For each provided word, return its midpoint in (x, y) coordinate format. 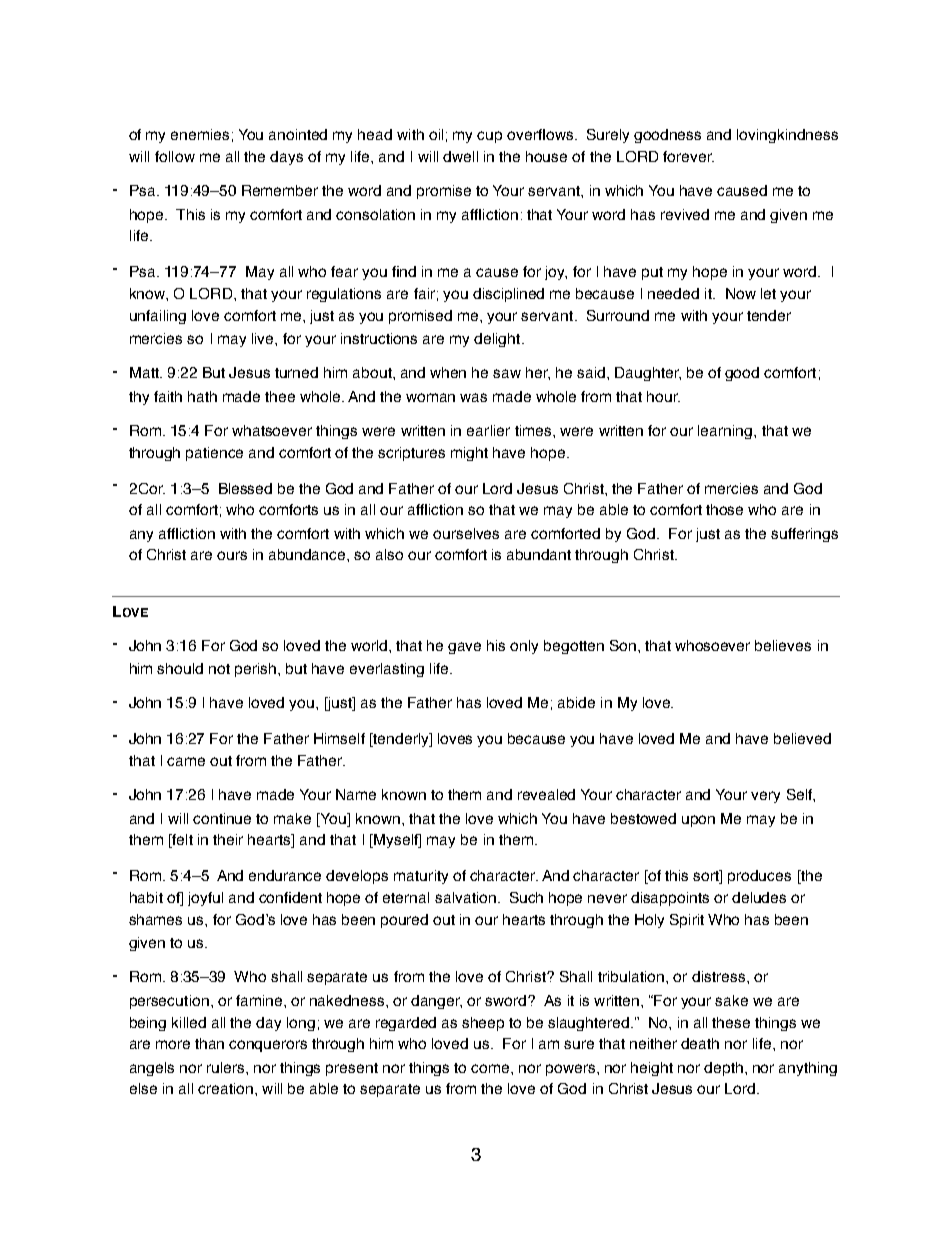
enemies (200, 134)
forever (688, 156)
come (491, 1068)
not (219, 669)
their (228, 839)
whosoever (712, 645)
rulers (227, 1067)
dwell (460, 156)
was (473, 397)
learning (726, 432)
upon (698, 821)
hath (202, 396)
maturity (421, 877)
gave (464, 648)
